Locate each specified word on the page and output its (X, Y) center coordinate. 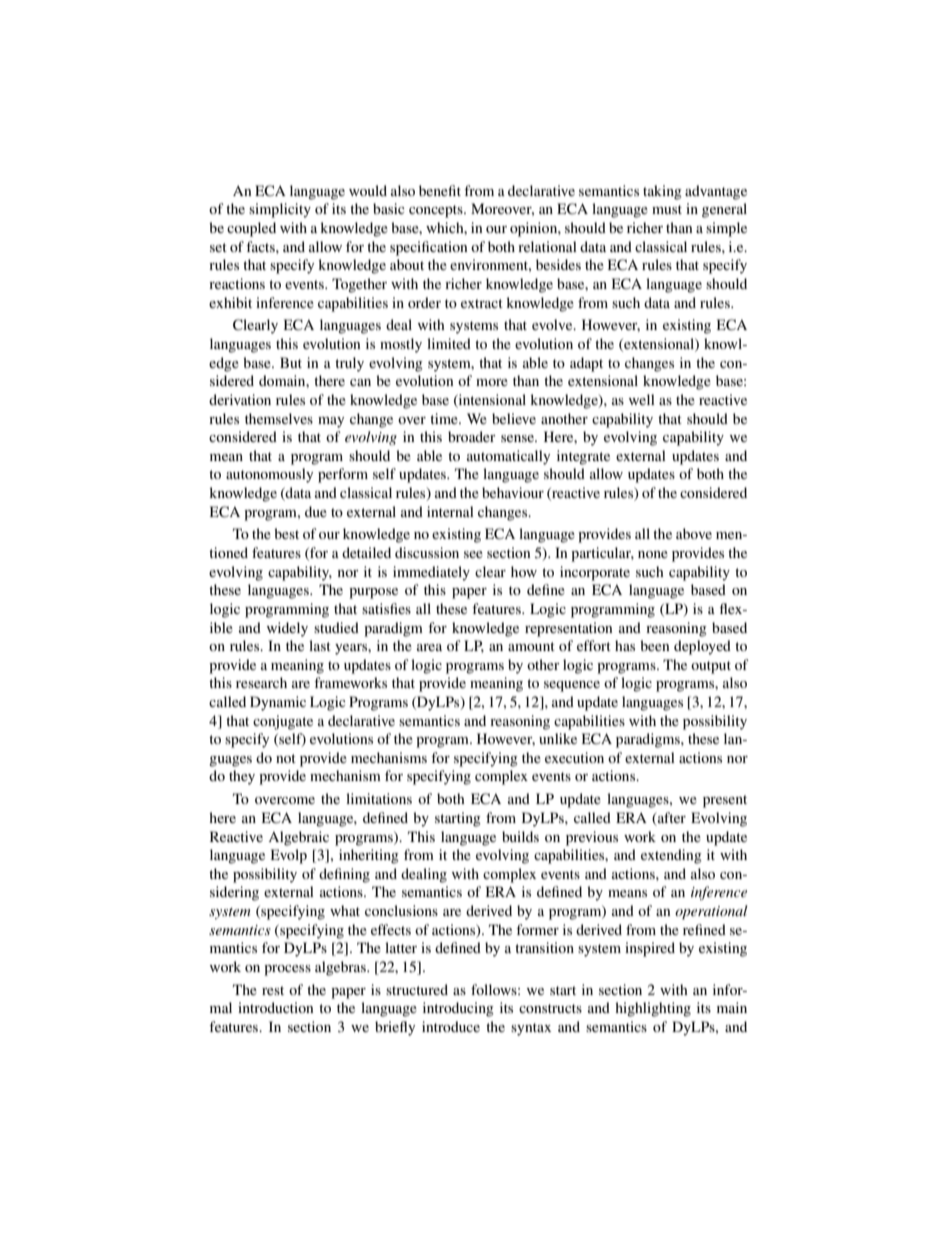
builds (520, 836)
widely (287, 629)
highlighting (653, 1009)
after (671, 819)
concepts (437, 211)
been (655, 645)
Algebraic (298, 838)
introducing (458, 1009)
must (667, 209)
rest (273, 990)
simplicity (280, 210)
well (642, 399)
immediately (431, 573)
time (445, 418)
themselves (279, 418)
